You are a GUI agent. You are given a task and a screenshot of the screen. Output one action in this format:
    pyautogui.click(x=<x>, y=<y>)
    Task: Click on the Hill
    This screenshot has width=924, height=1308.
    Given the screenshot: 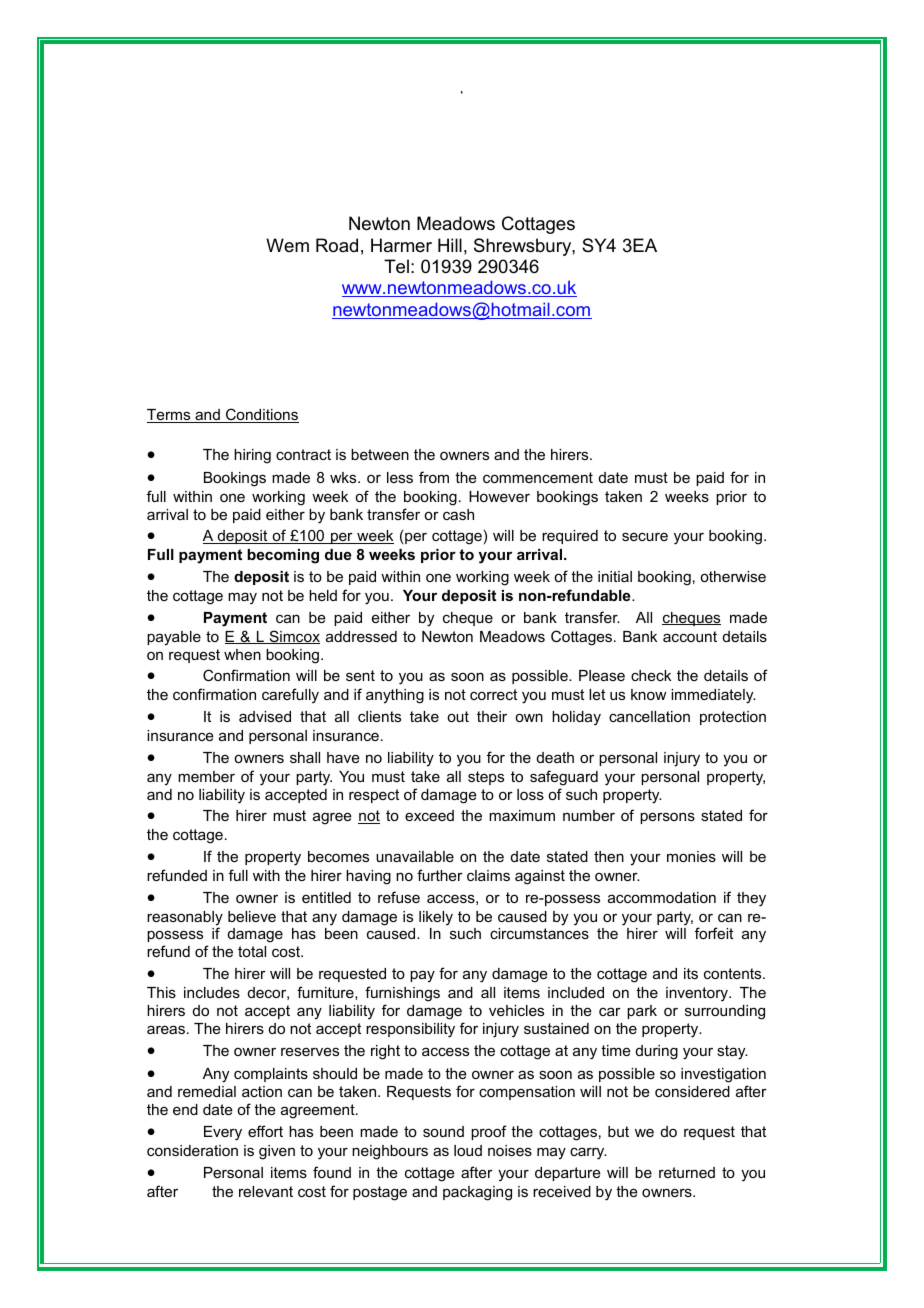 What is the action you would take?
    pyautogui.click(x=450, y=245)
